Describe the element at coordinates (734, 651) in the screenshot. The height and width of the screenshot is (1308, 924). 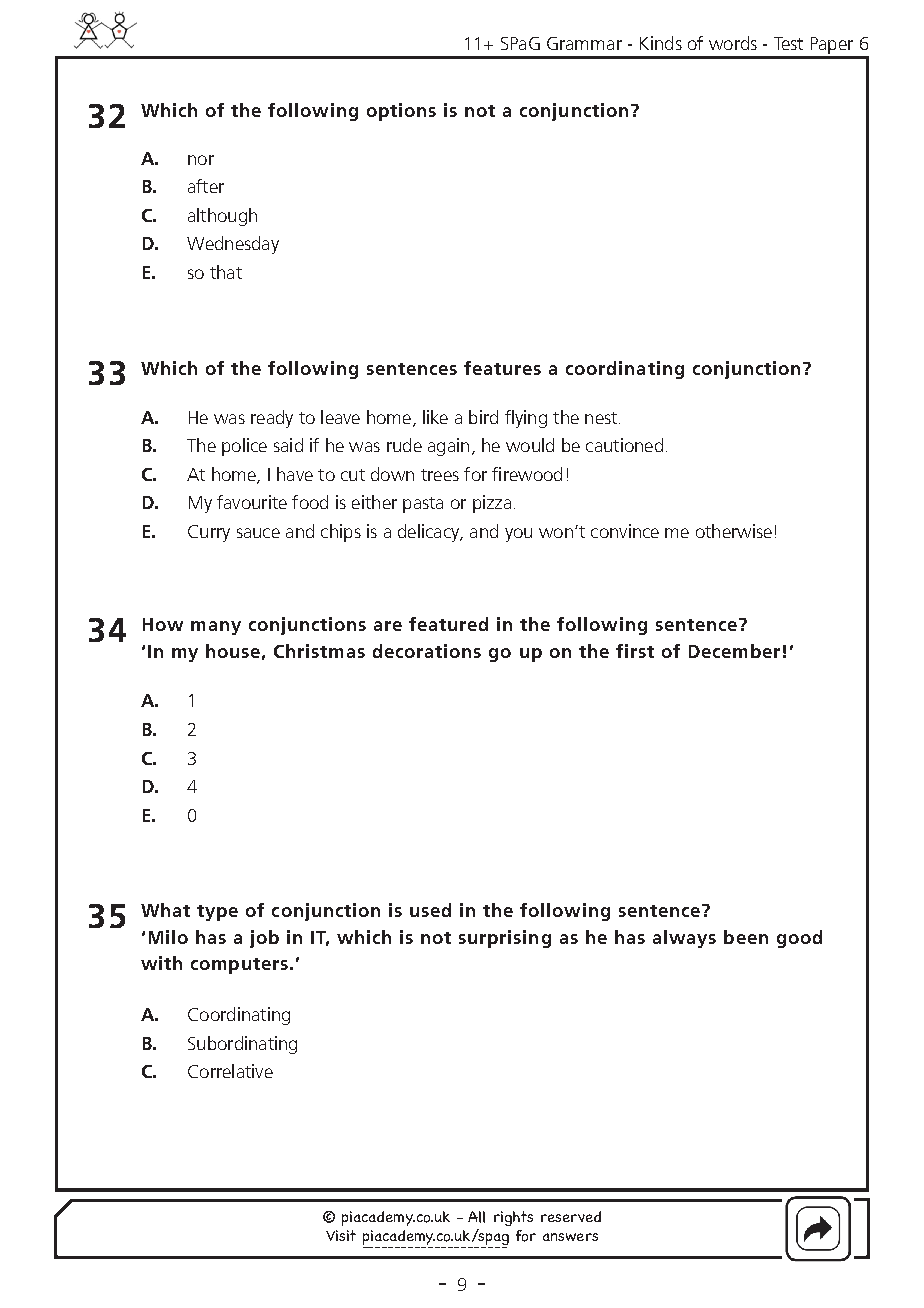
I see `December` at that location.
